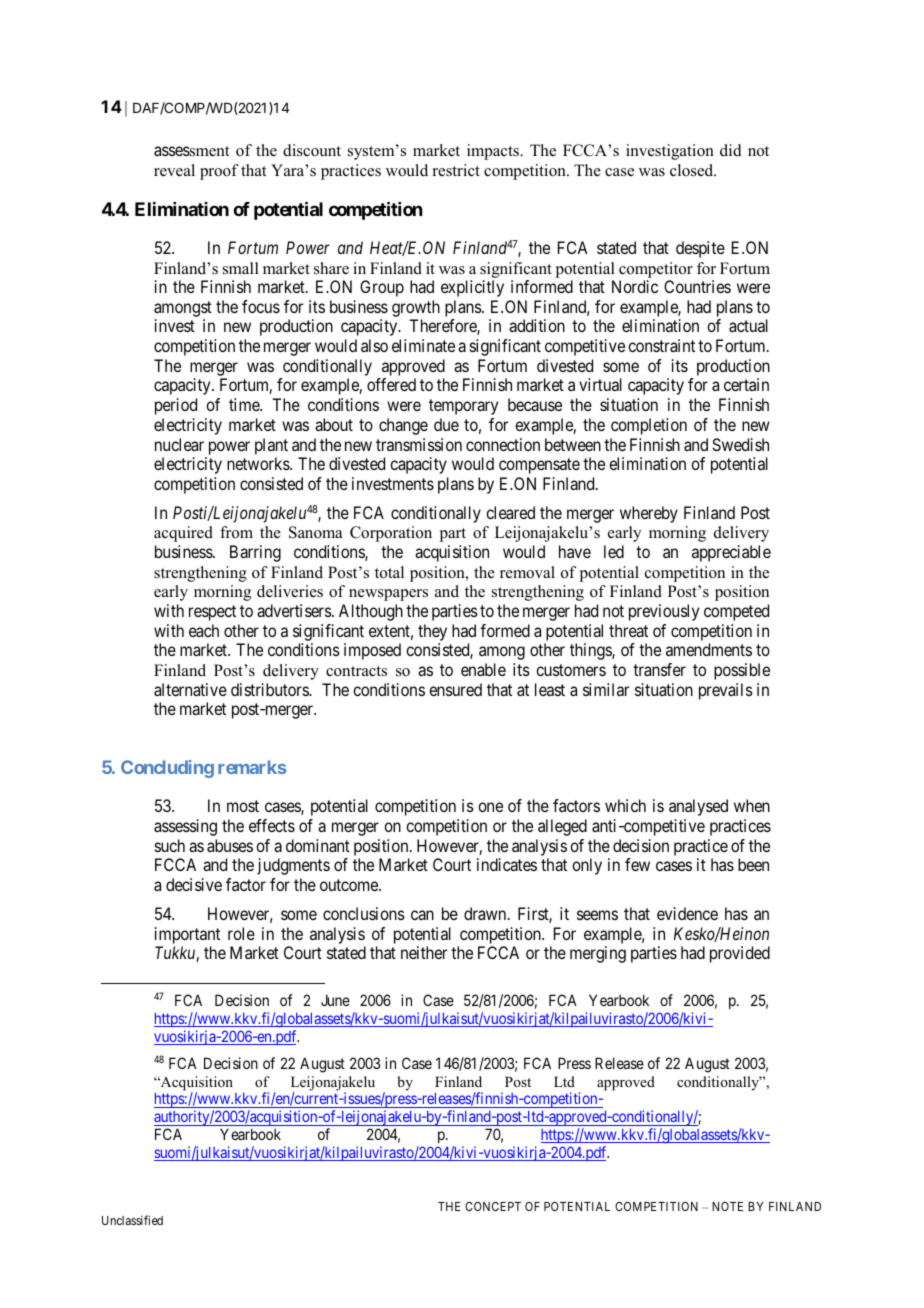  Describe the element at coordinates (270, 689) in the screenshot. I see `distributors` at that location.
